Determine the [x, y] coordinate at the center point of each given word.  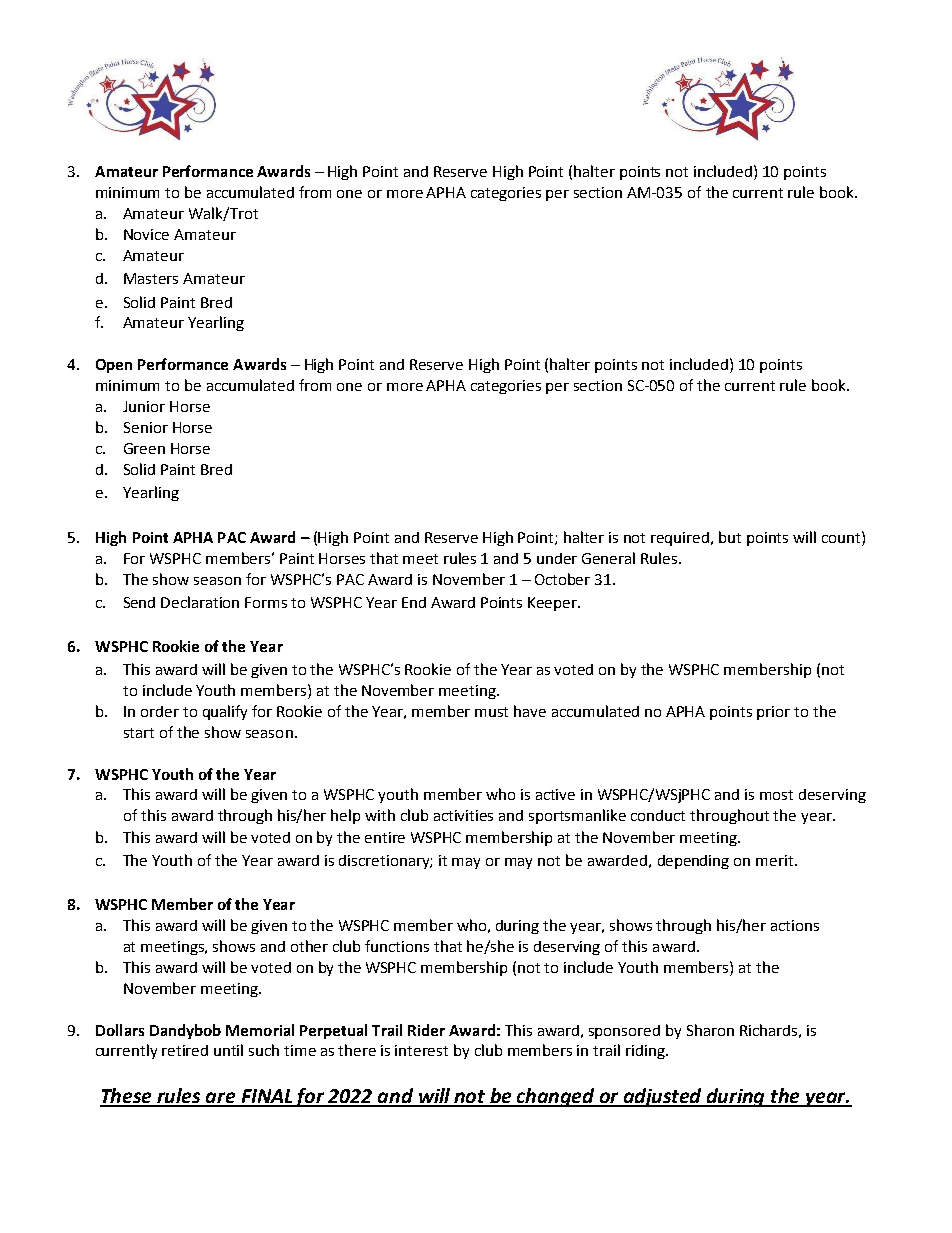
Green [144, 448]
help [345, 816]
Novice [146, 234]
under [557, 558]
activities [463, 815]
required [681, 539]
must [491, 712]
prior [773, 713]
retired [185, 1050]
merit [776, 860]
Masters [151, 278]
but [730, 537]
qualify [225, 712]
